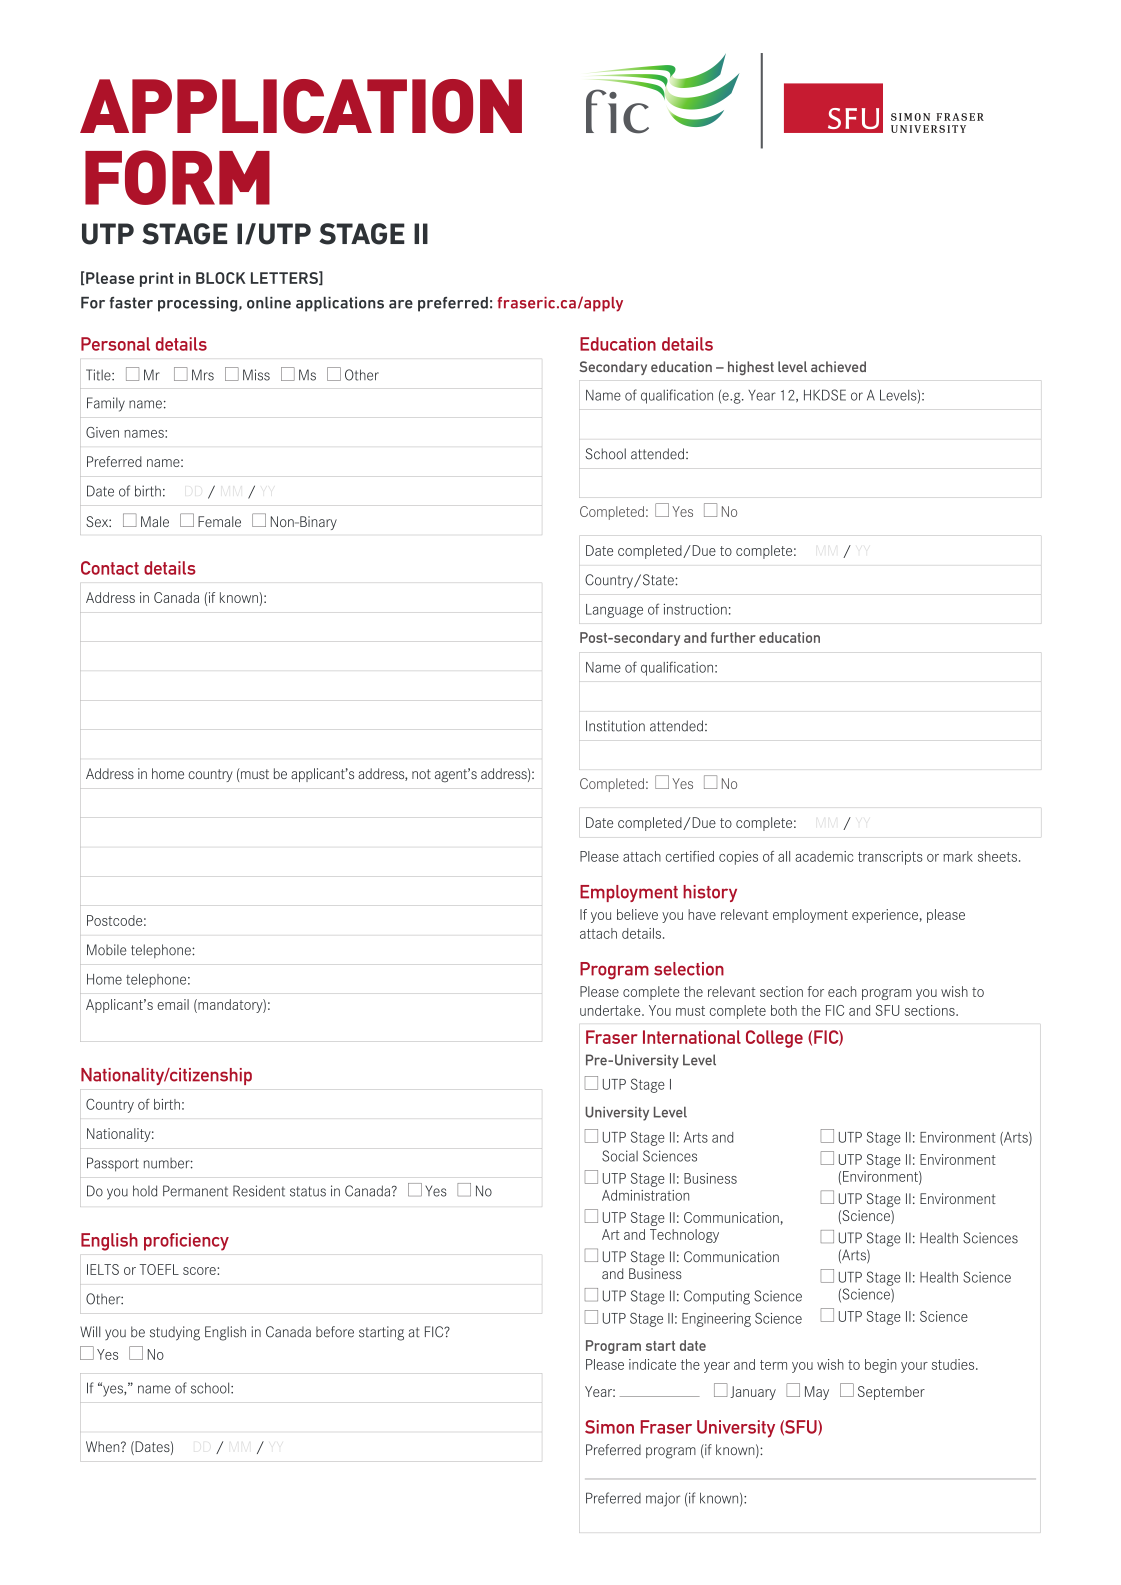 The image size is (1121, 1585). I want to click on major, so click(663, 1499).
